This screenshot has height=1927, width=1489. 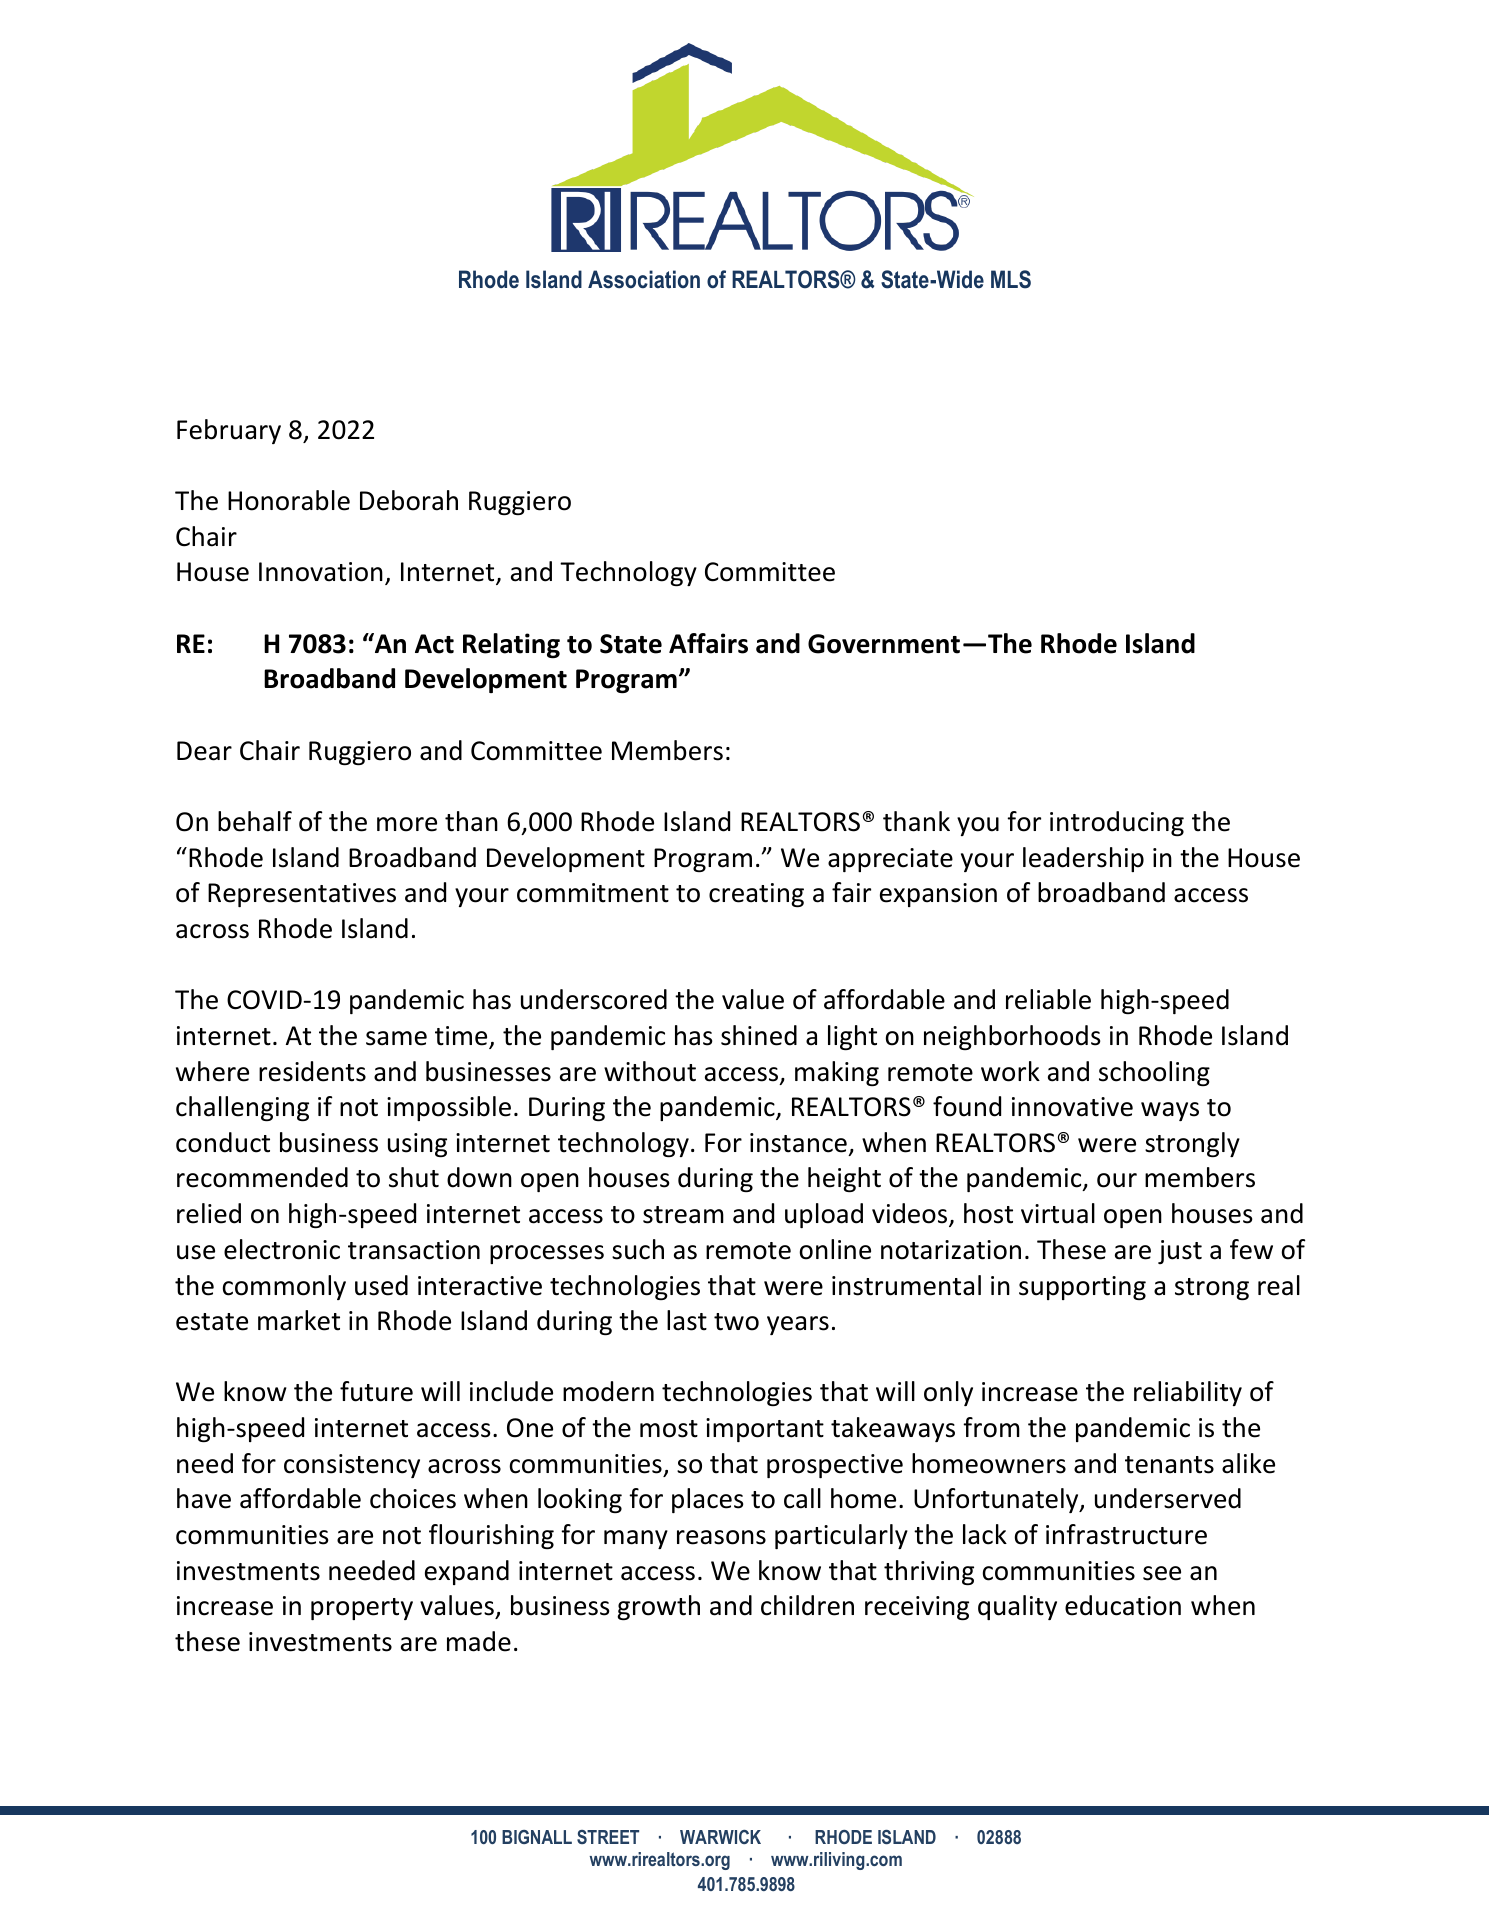 I want to click on market, so click(x=299, y=1320).
